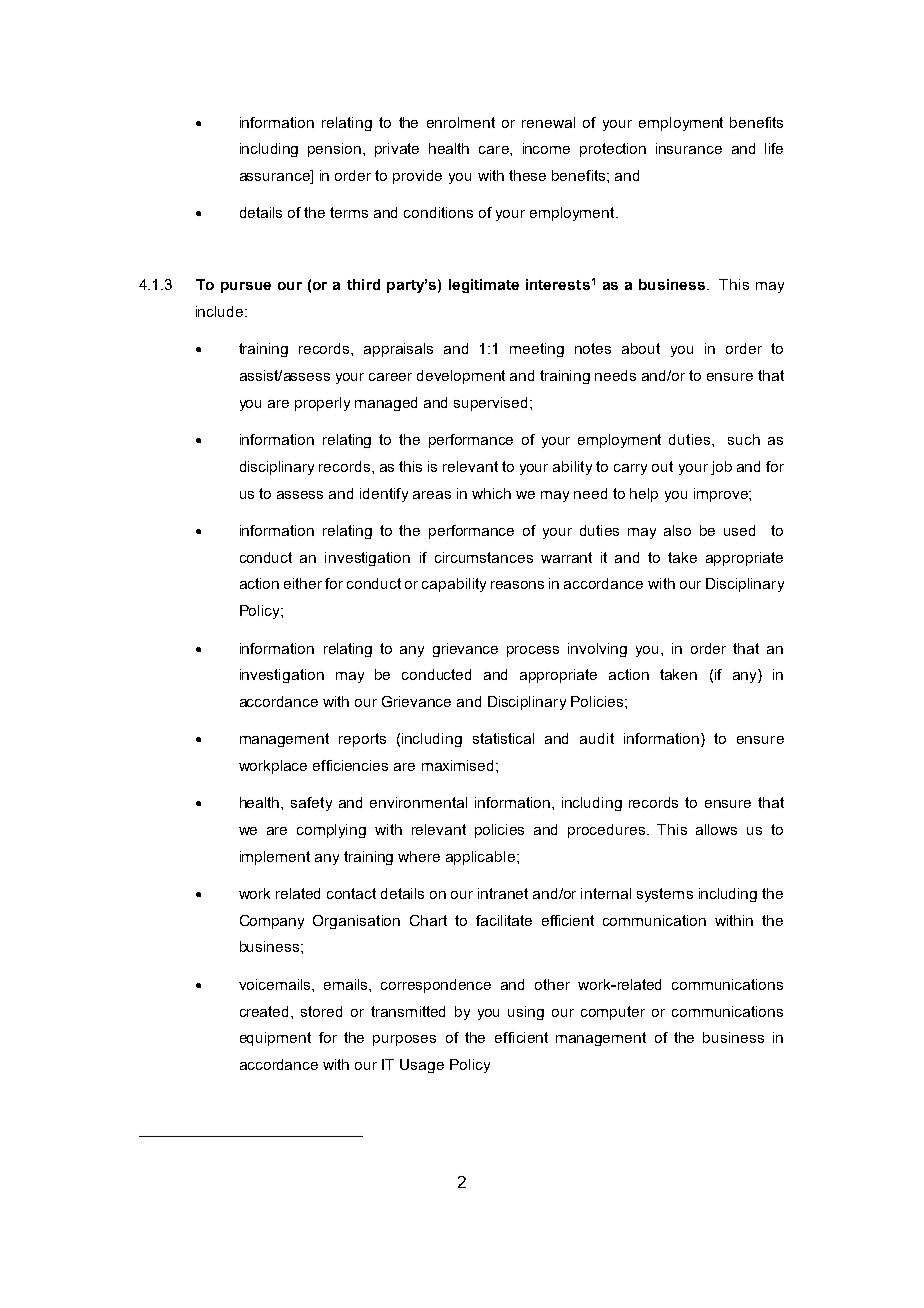 The width and height of the screenshot is (924, 1308). What do you see at coordinates (527, 175) in the screenshot?
I see `these` at bounding box center [527, 175].
